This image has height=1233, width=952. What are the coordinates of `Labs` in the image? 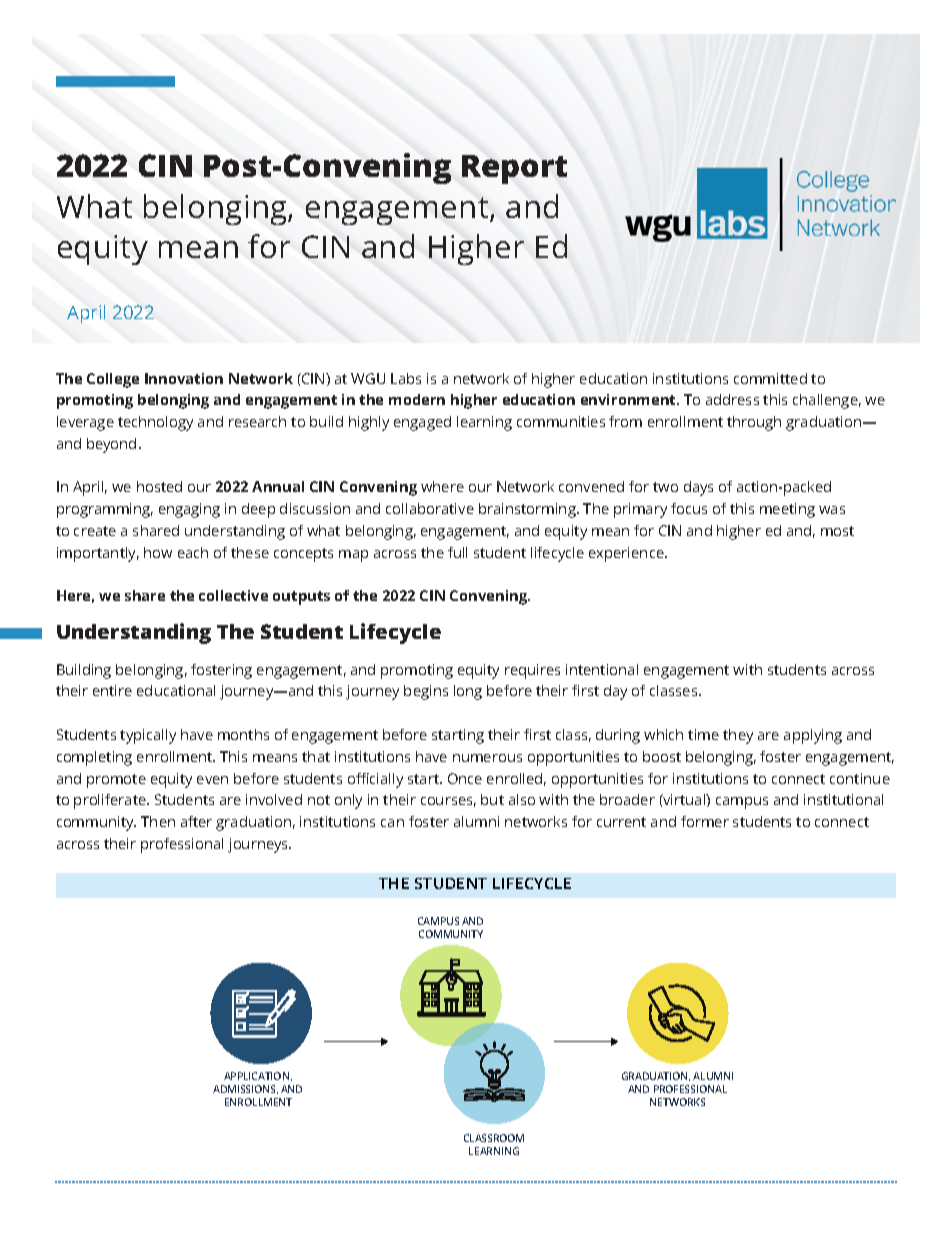 It's located at (406, 378).
